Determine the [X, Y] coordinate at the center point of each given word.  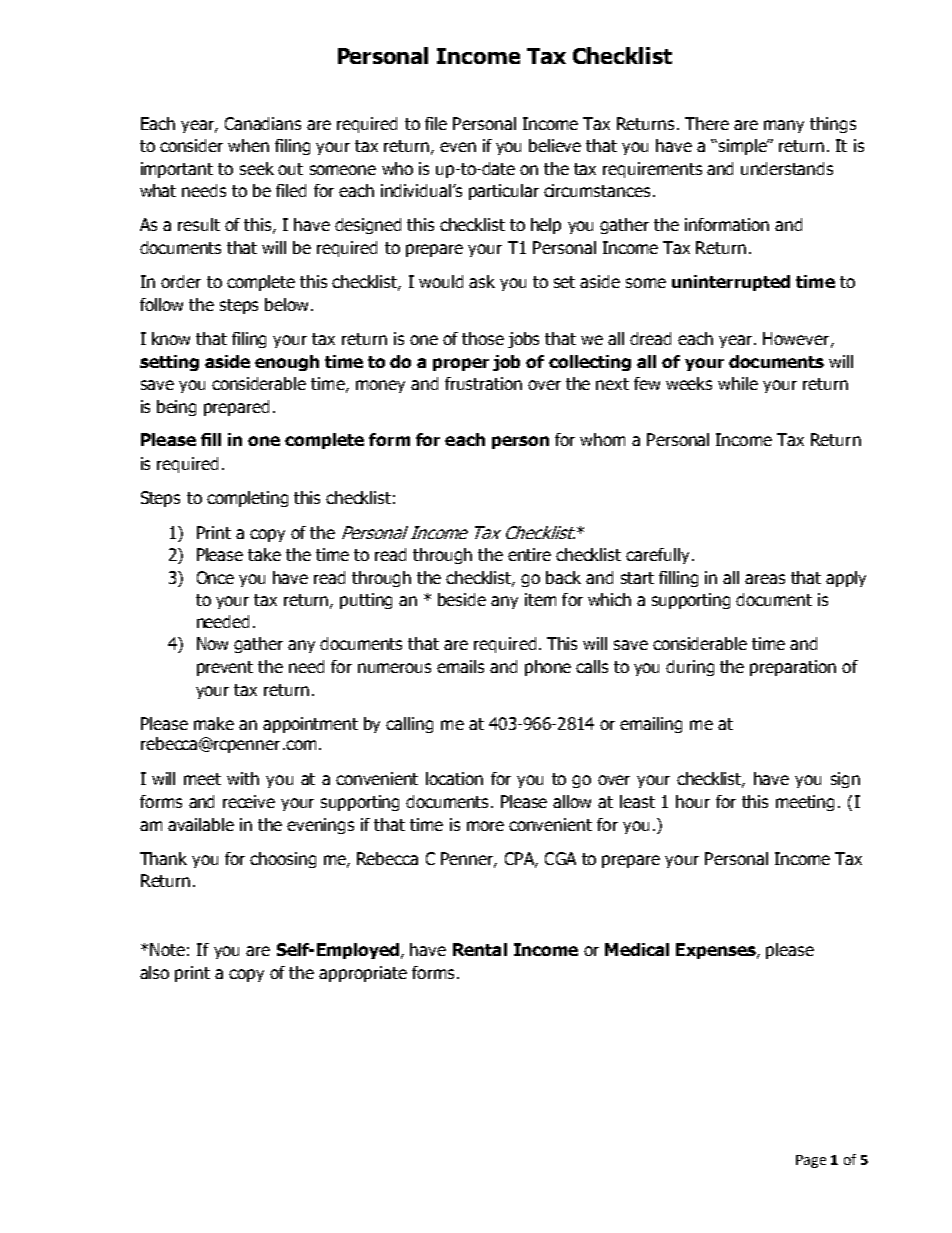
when [248, 145]
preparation [793, 668]
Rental [480, 949]
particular [504, 192]
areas [765, 579]
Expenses [717, 951]
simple [742, 147]
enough [287, 363]
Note [167, 949]
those [483, 338]
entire [529, 554]
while [738, 383]
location [454, 778]
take [264, 554]
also [154, 972]
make [214, 723]
